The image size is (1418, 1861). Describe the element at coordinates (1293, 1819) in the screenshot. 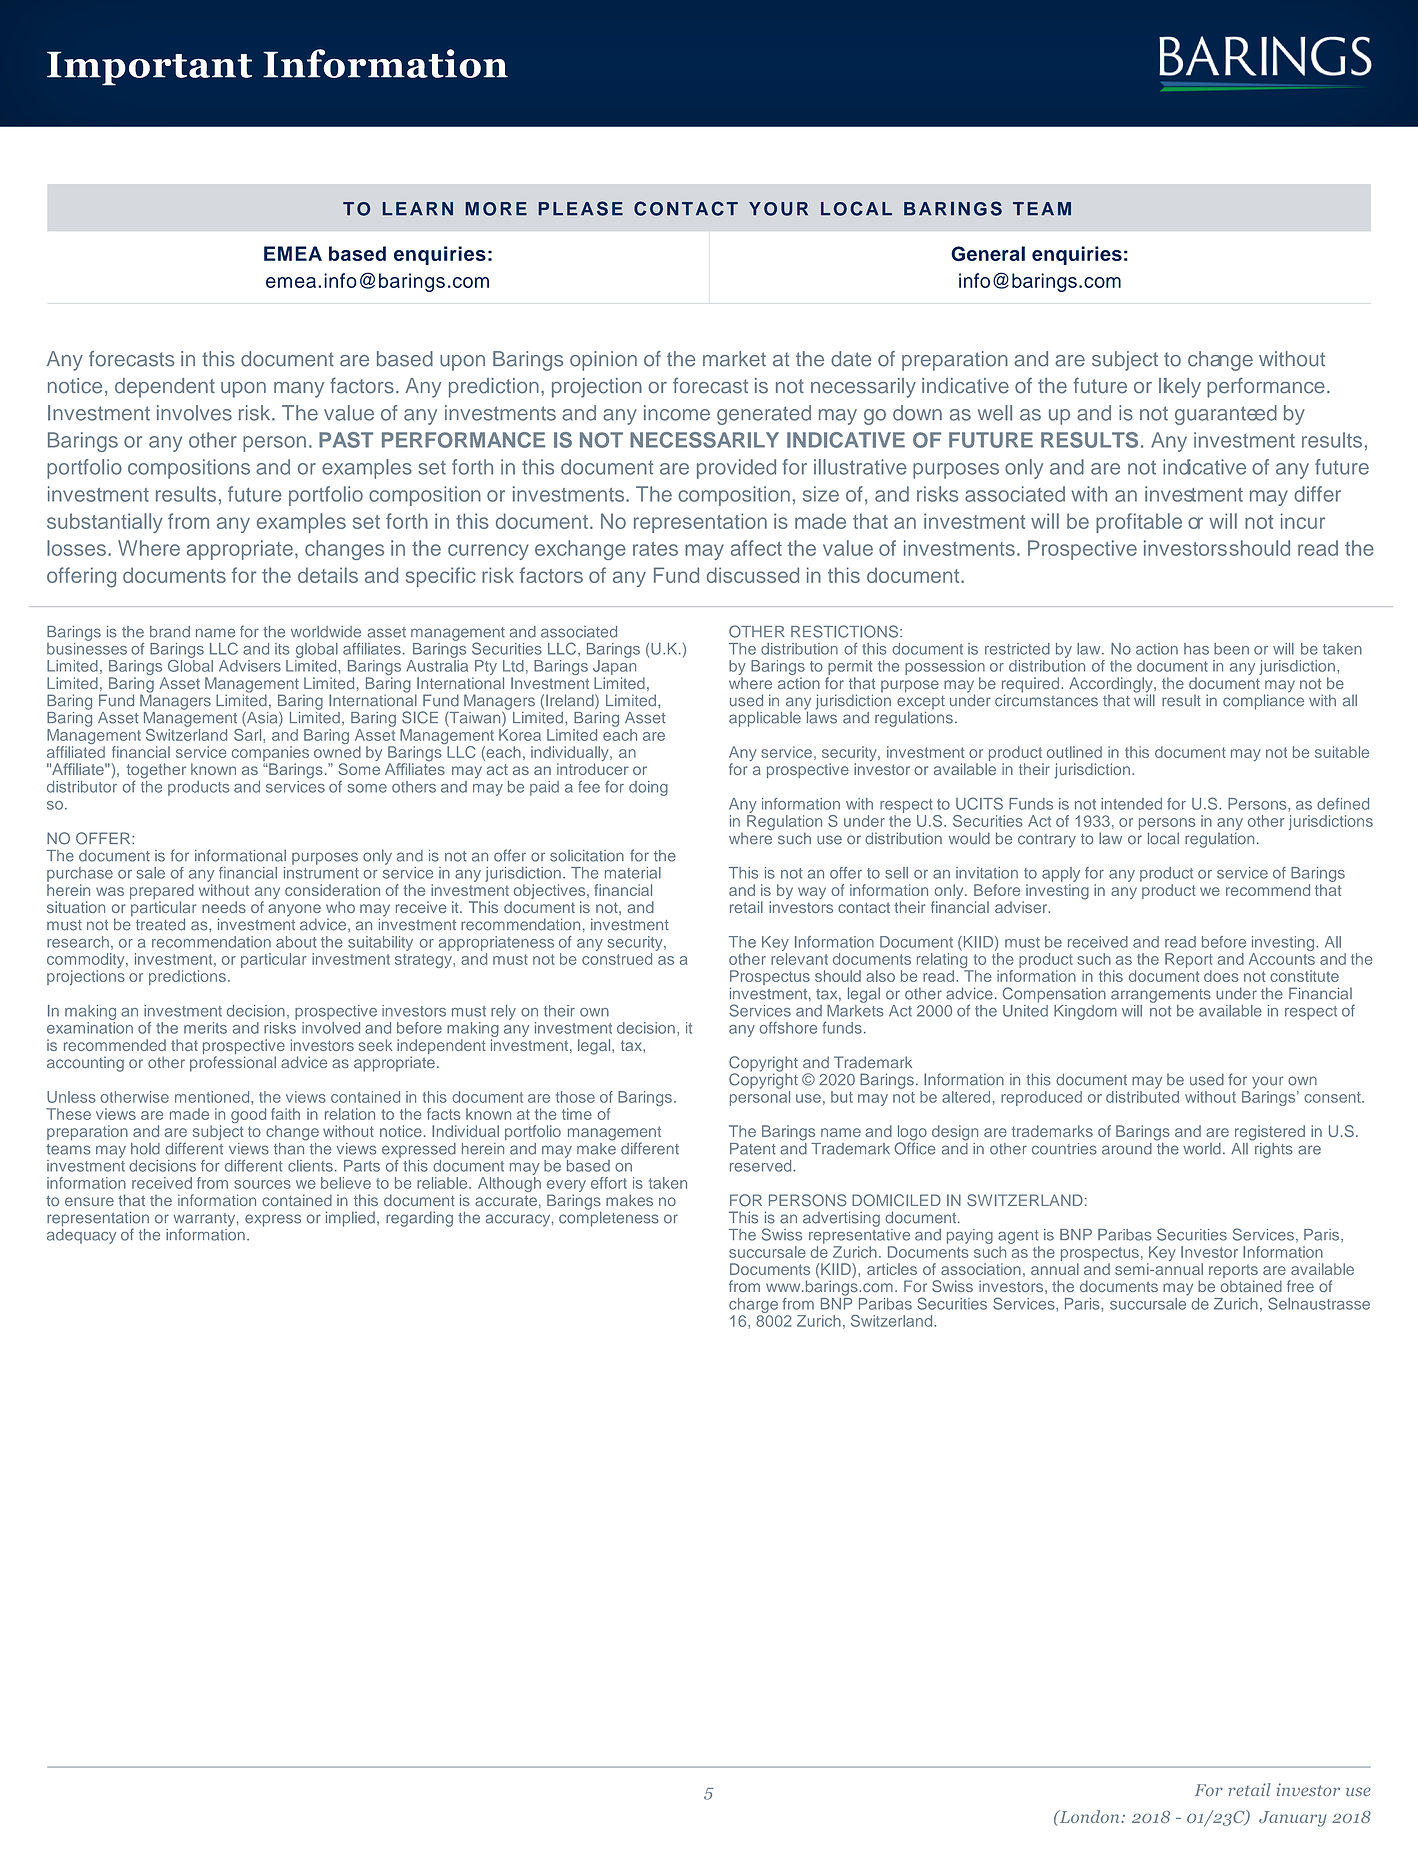

I see `January` at that location.
